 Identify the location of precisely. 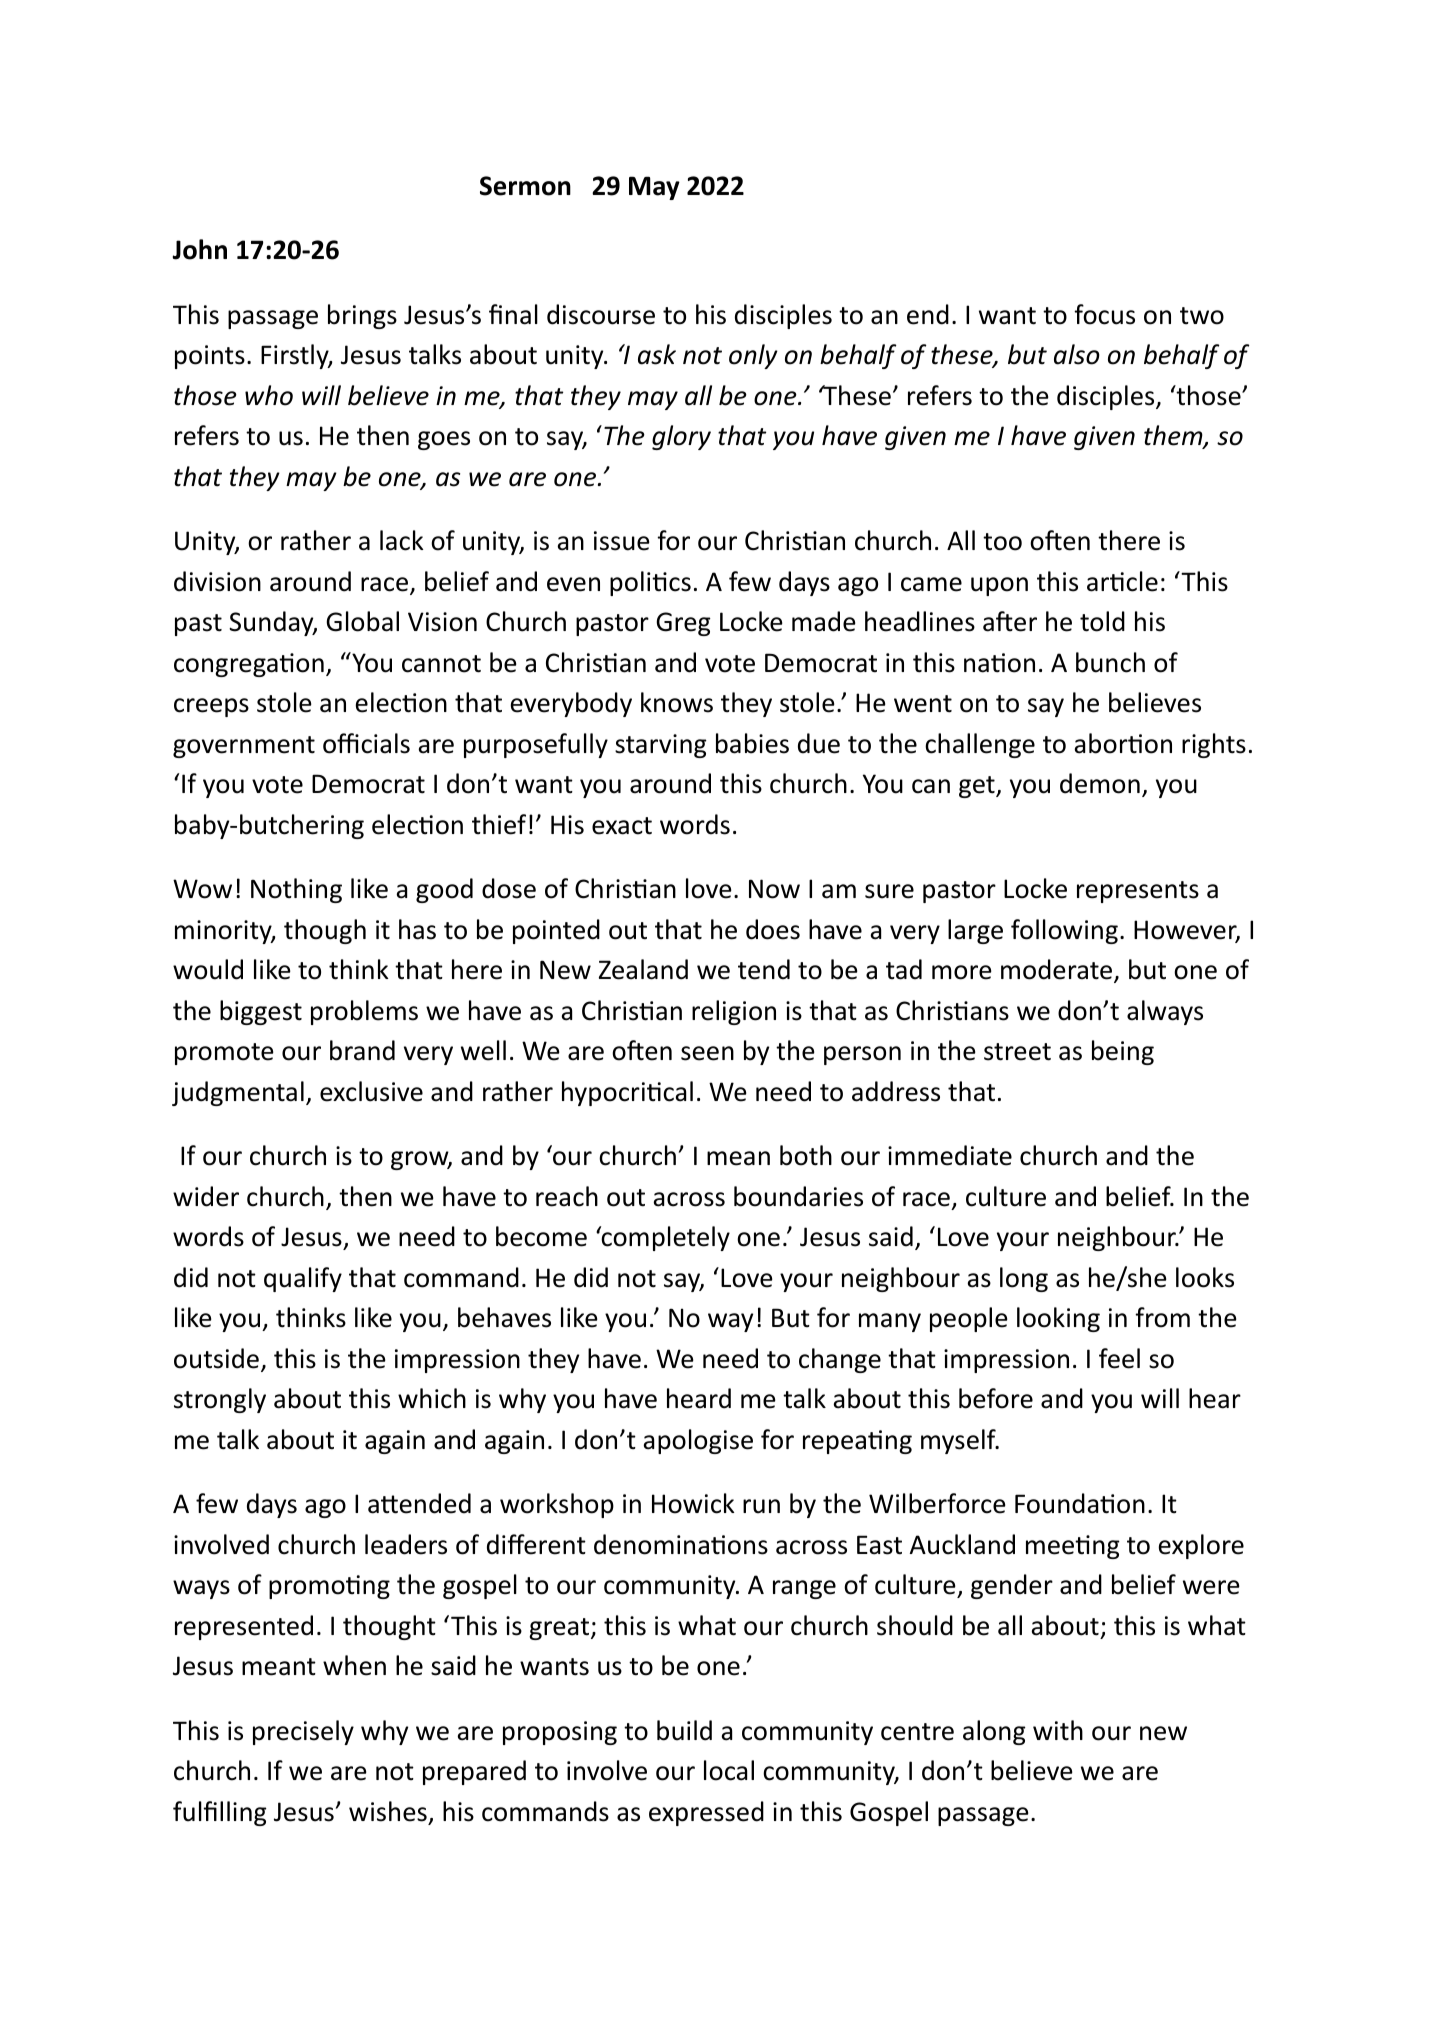
(303, 1732).
